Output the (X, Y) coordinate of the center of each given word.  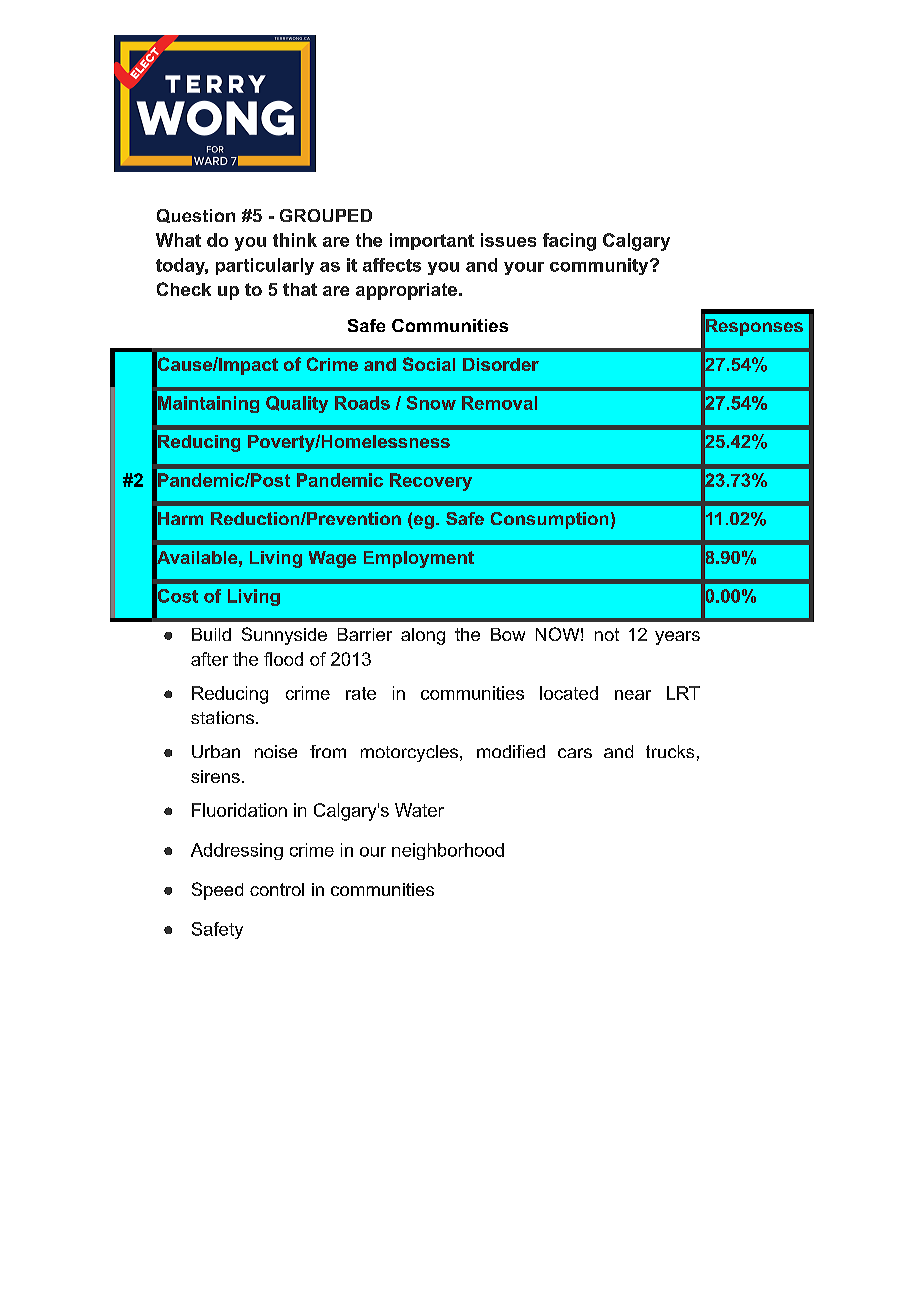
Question (196, 216)
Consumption (549, 520)
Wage (332, 559)
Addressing (237, 851)
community (599, 266)
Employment (419, 559)
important (432, 241)
